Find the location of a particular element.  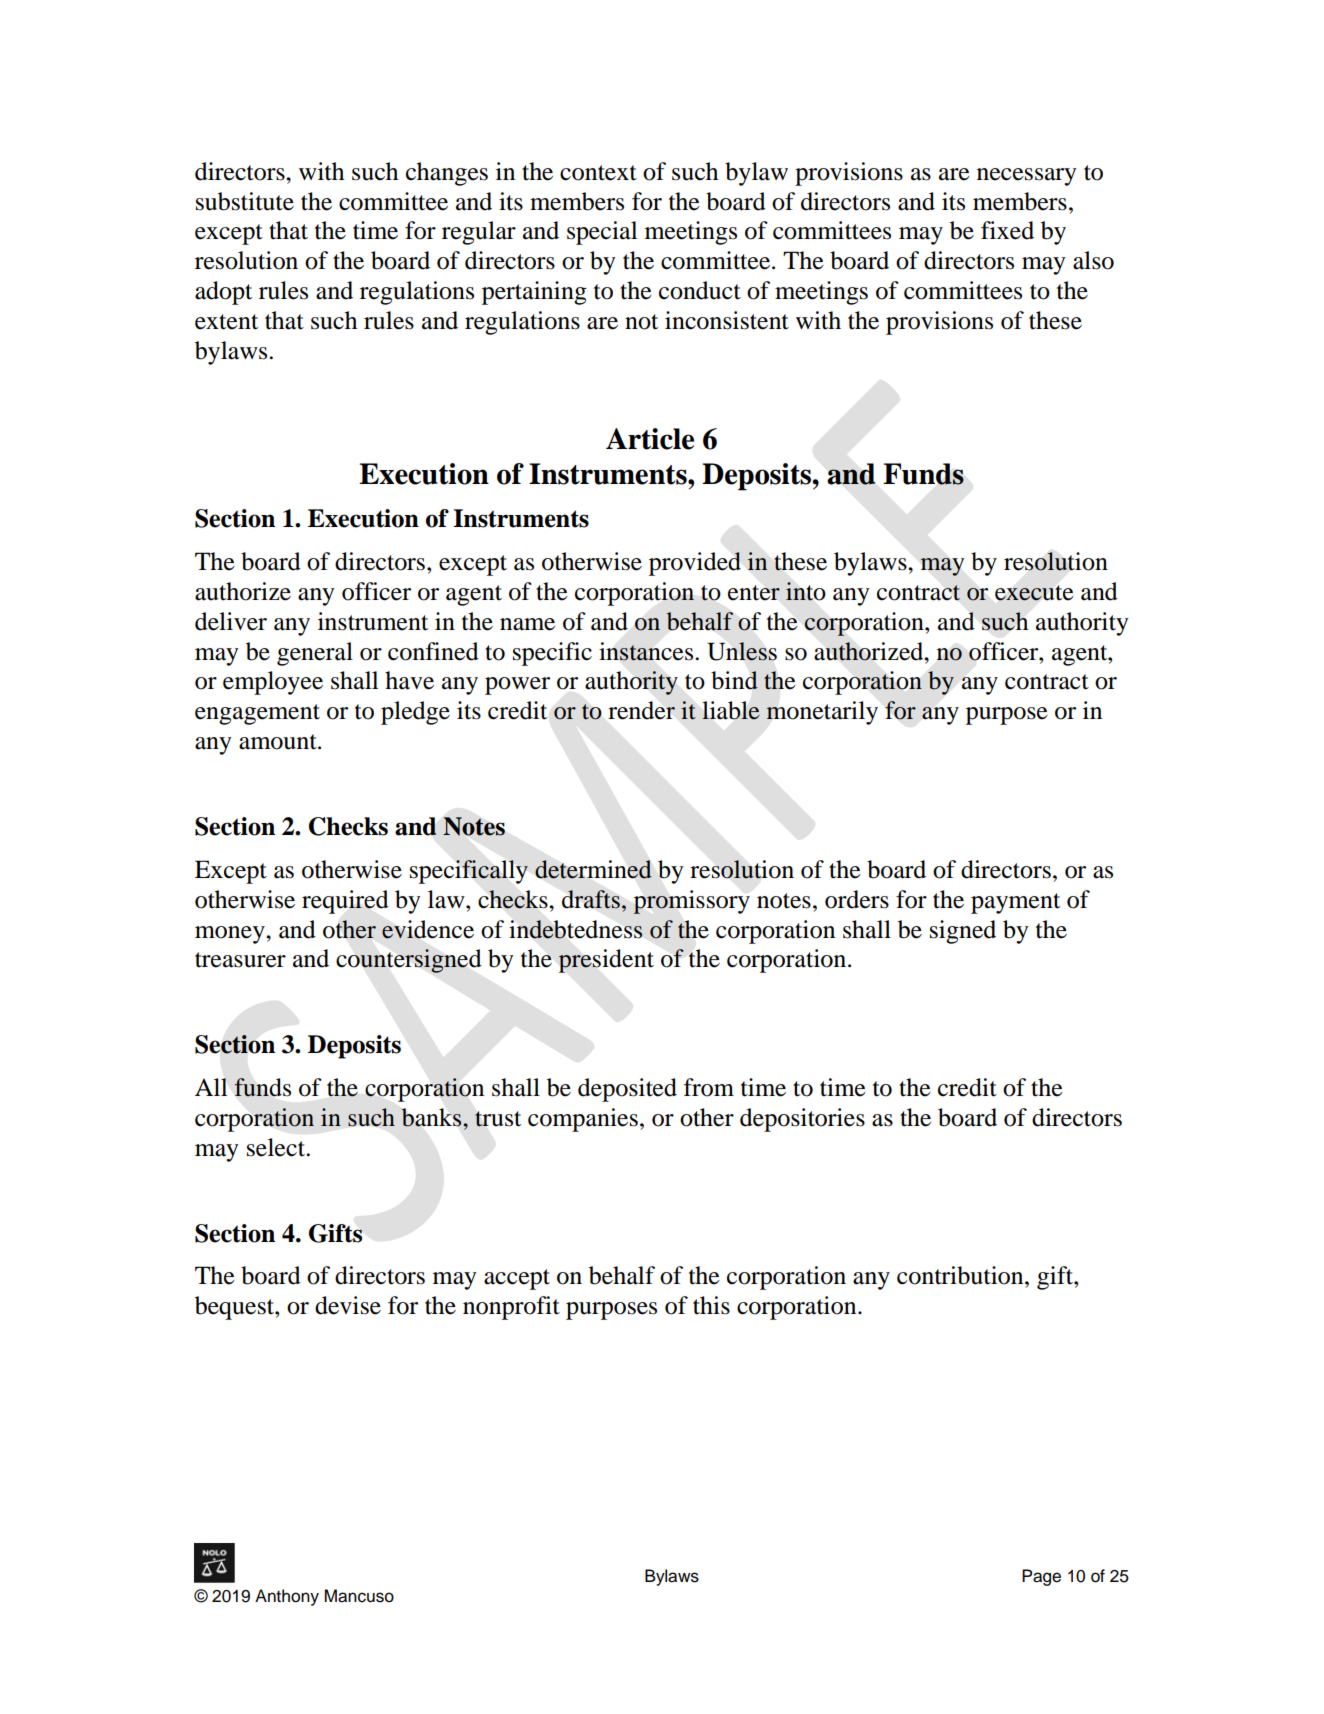

promissory is located at coordinates (691, 902).
